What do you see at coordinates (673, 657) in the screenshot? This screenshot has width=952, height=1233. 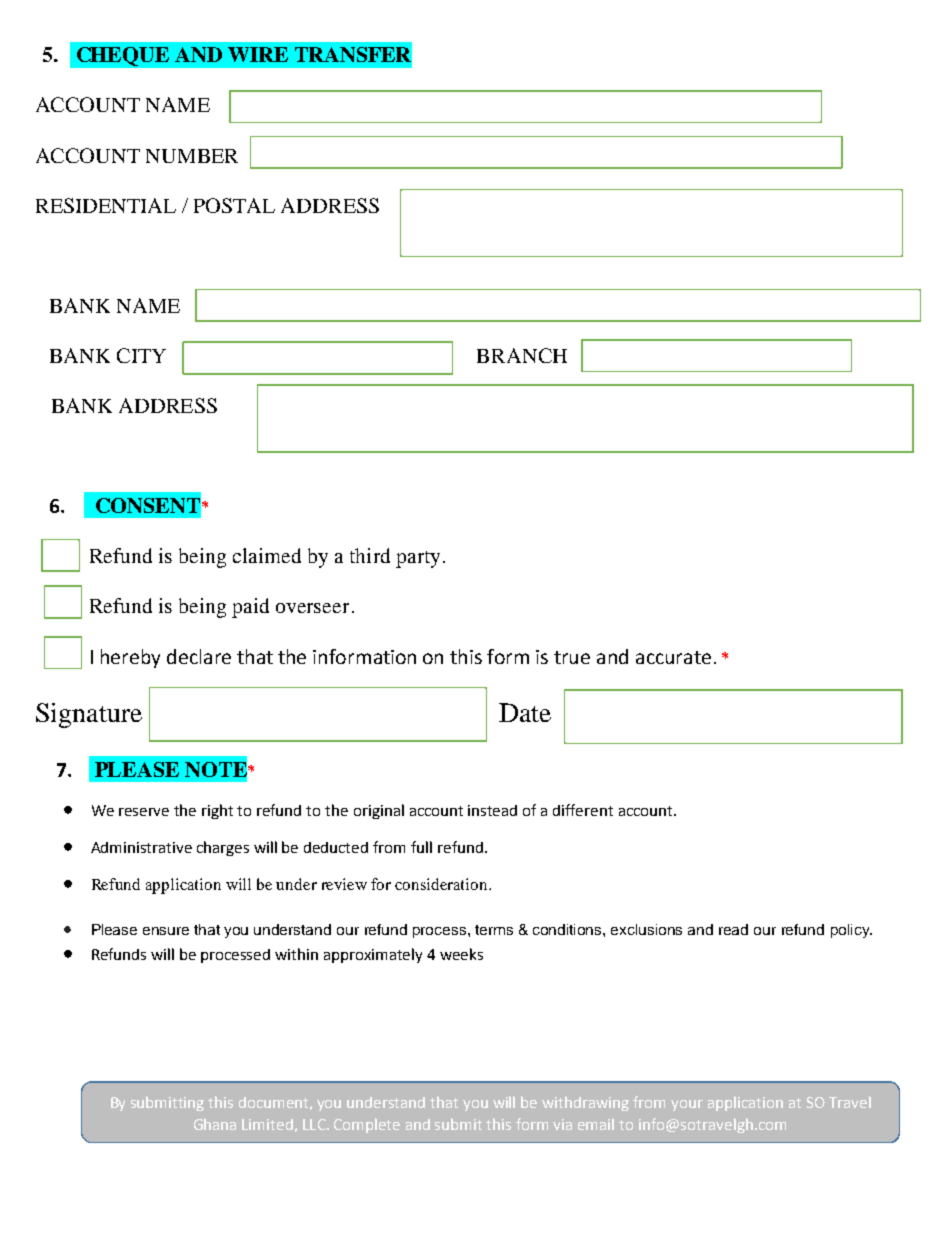 I see `accurate` at bounding box center [673, 657].
